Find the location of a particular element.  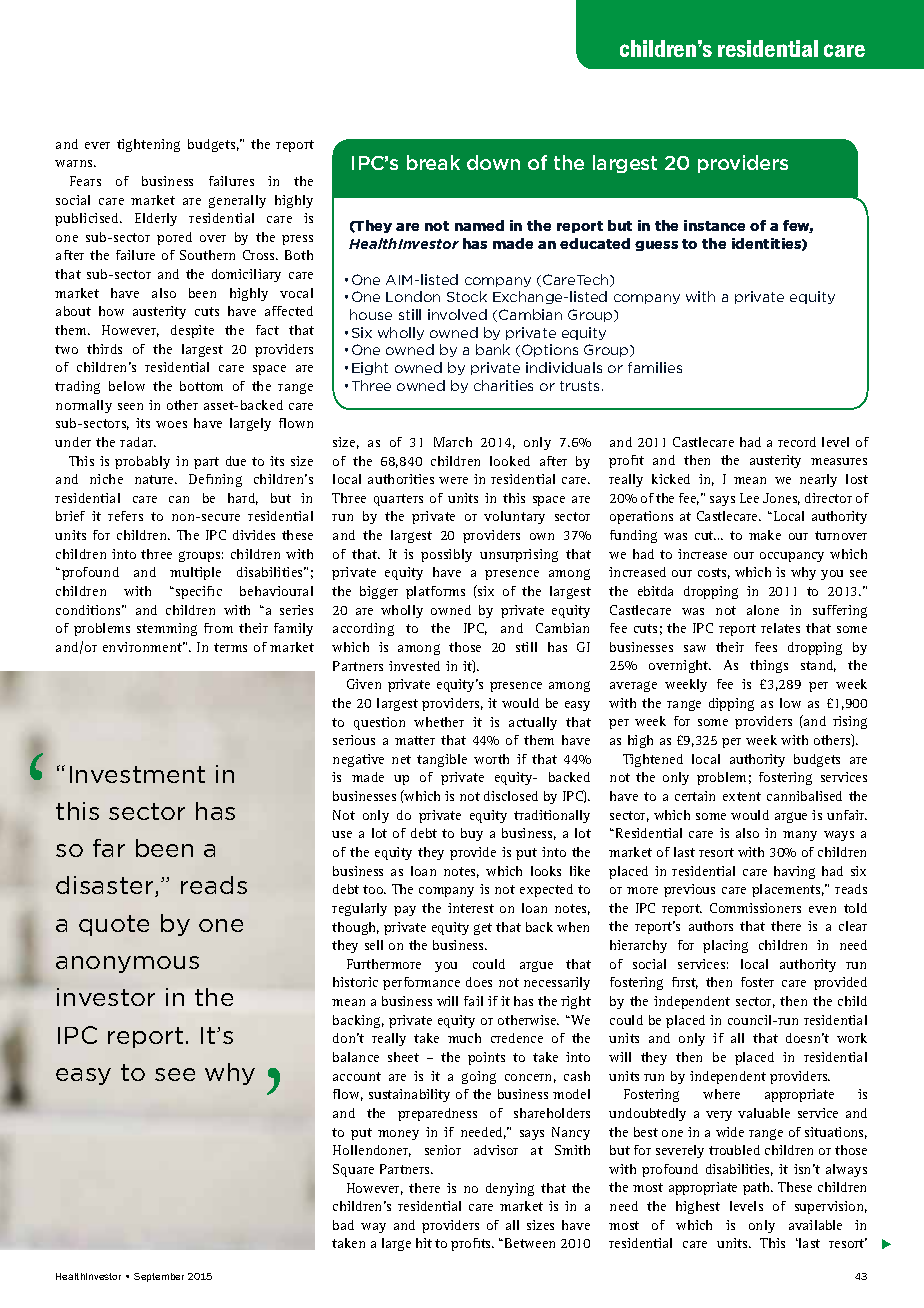

placing is located at coordinates (725, 946).
